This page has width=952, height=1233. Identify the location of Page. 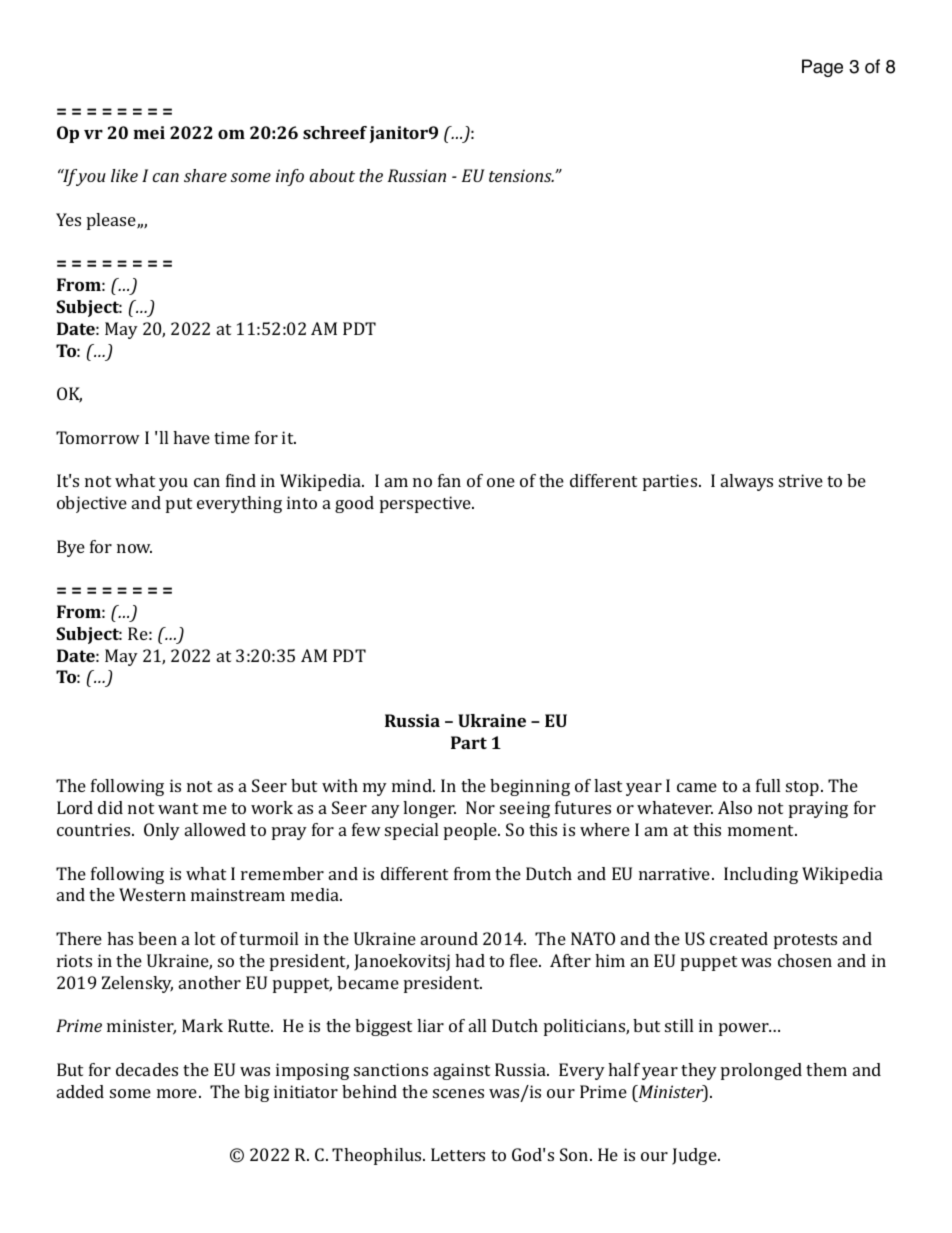
(822, 68).
